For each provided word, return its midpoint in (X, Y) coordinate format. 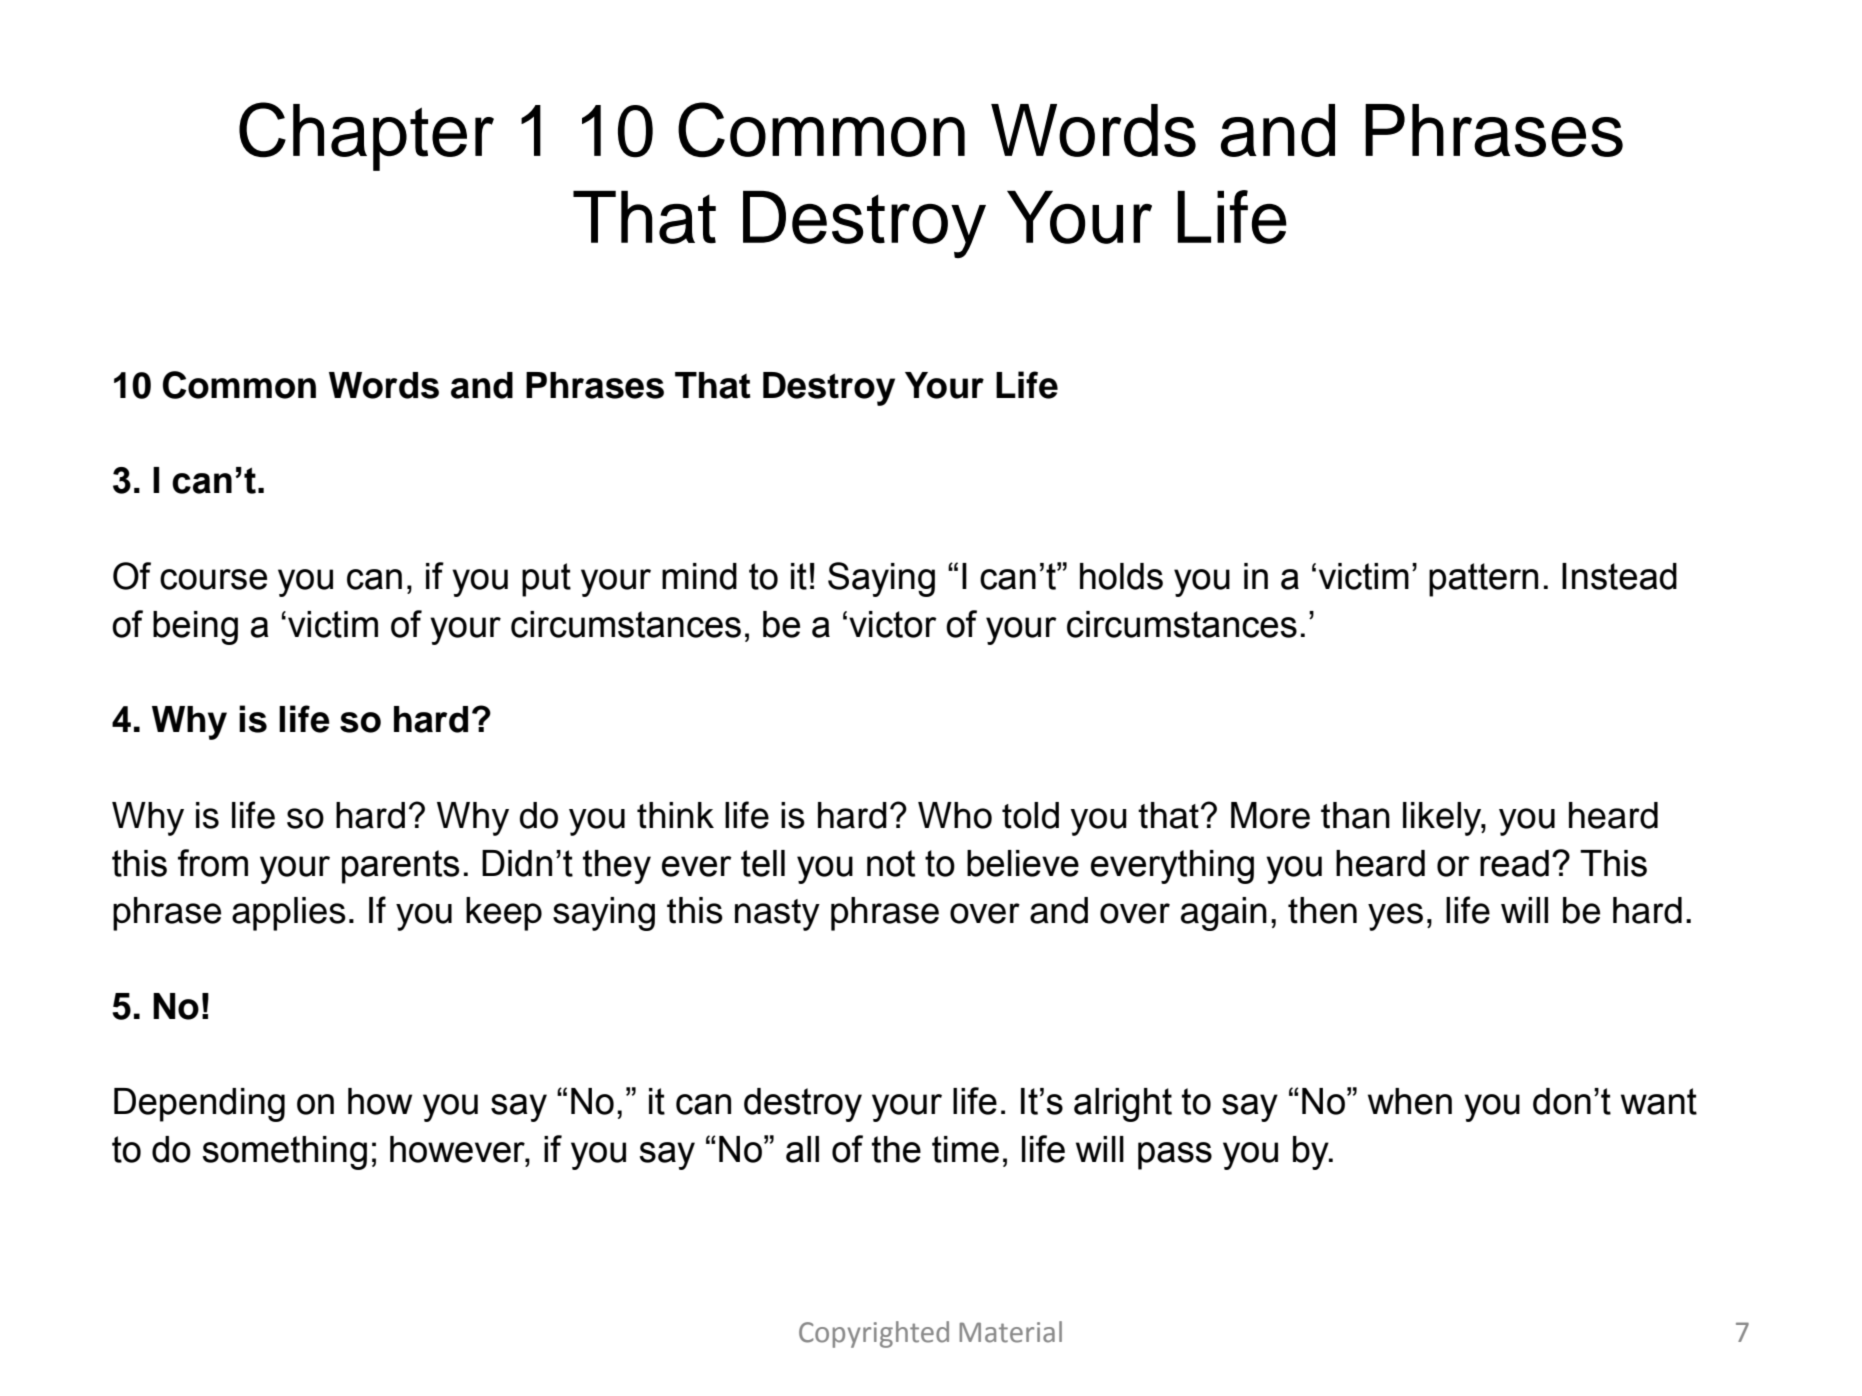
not (891, 863)
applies (289, 914)
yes (1395, 917)
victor (893, 624)
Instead (1619, 576)
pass (1175, 1156)
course (213, 579)
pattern (1483, 580)
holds (1121, 576)
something (285, 1153)
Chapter (366, 136)
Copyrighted (874, 1334)
